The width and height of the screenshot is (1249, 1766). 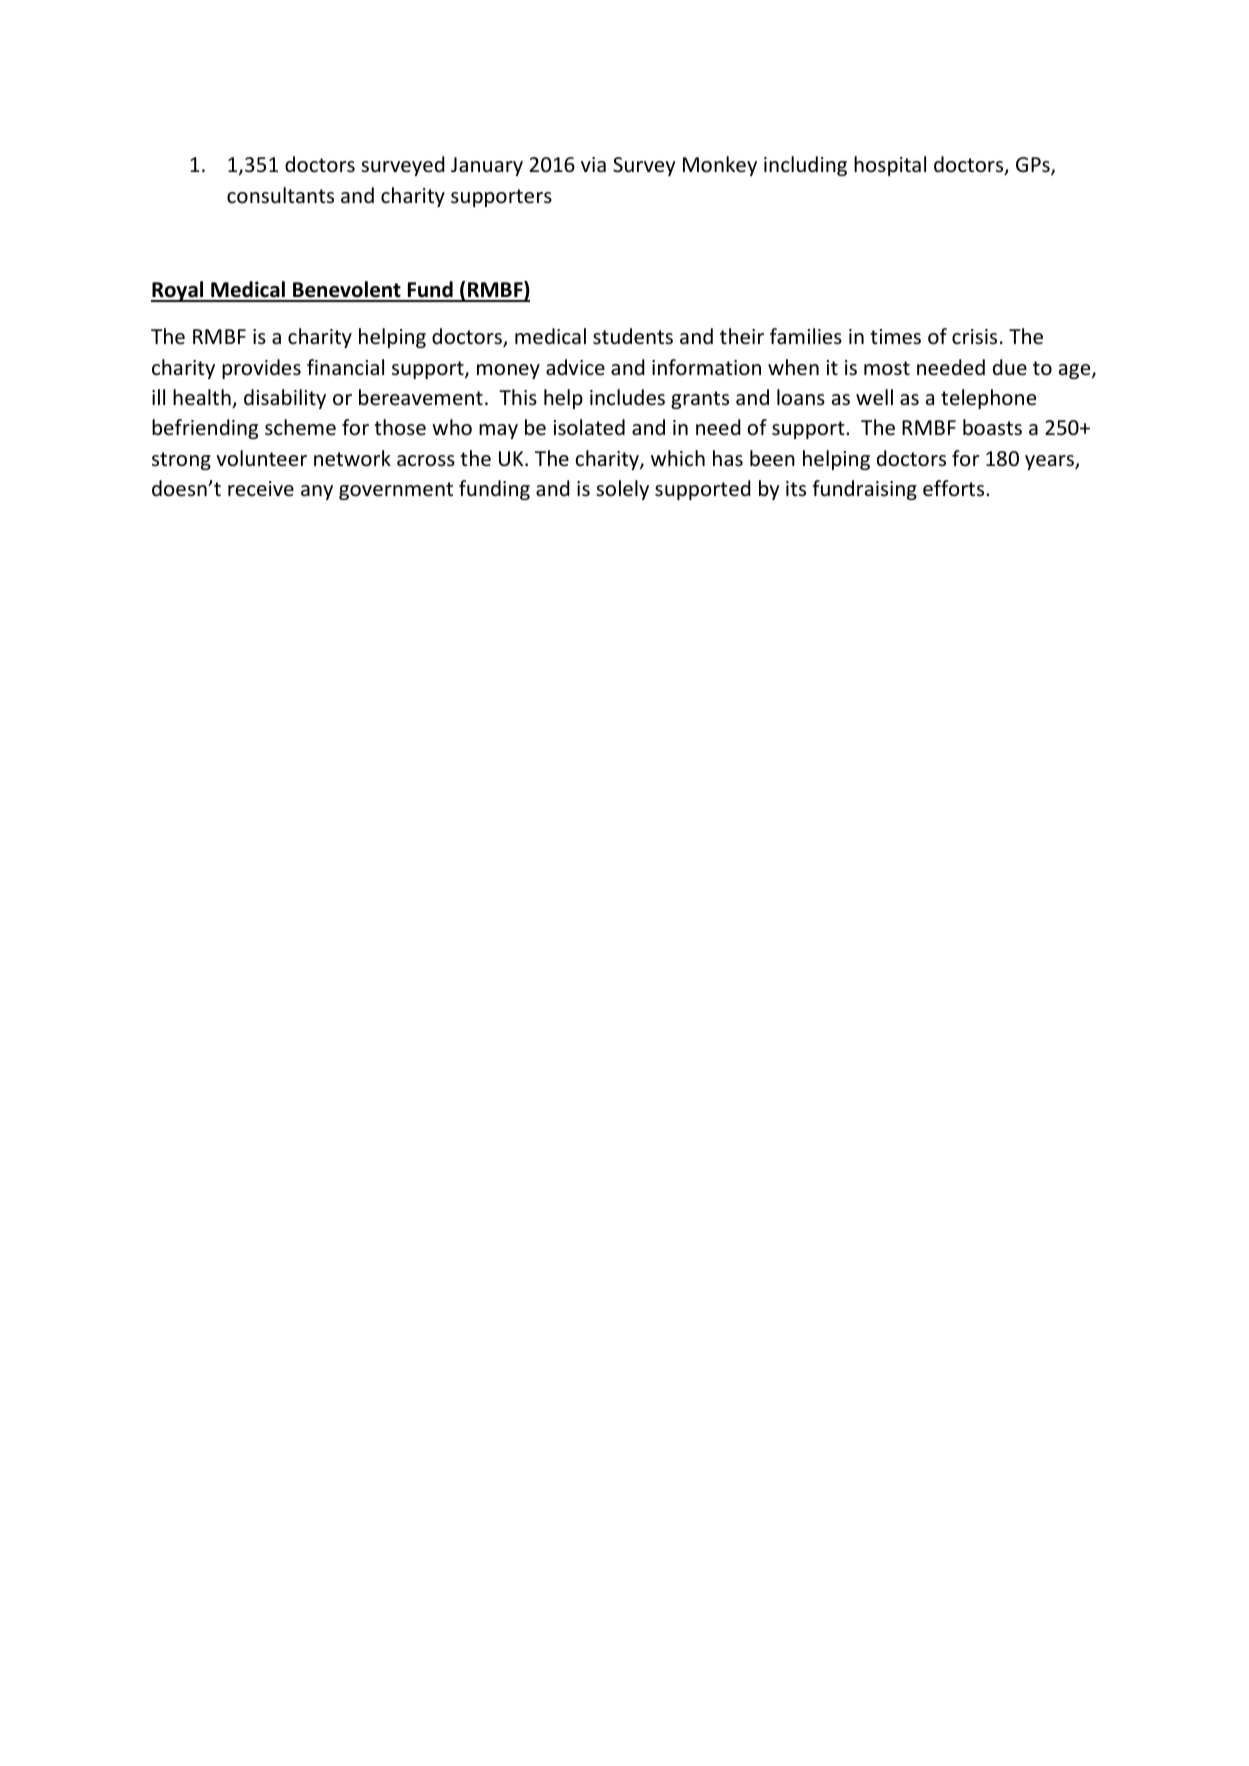 What do you see at coordinates (633, 336) in the screenshot?
I see `students` at bounding box center [633, 336].
